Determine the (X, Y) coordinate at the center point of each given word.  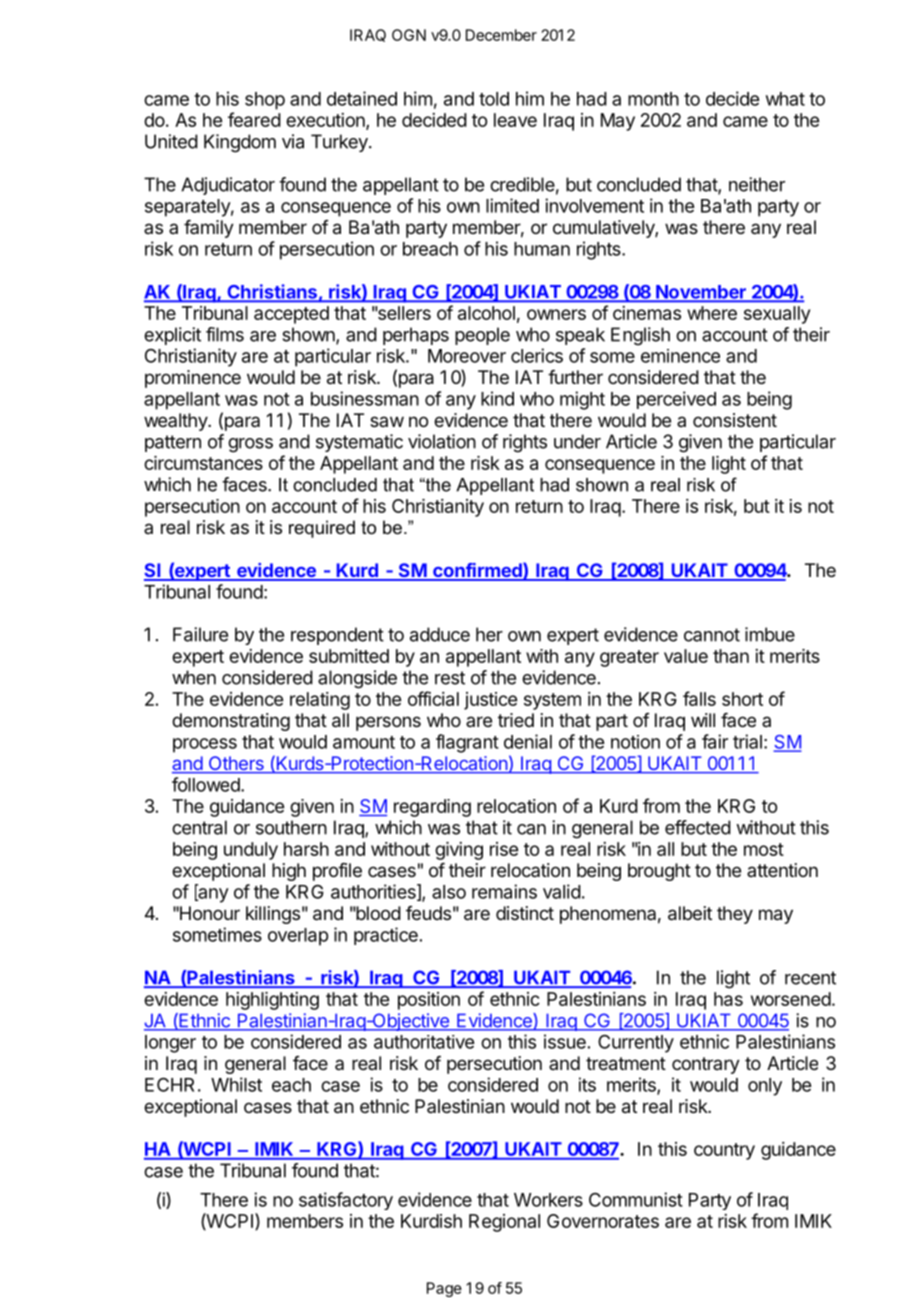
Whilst (236, 1084)
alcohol (486, 313)
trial (747, 741)
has (728, 999)
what (785, 99)
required (322, 529)
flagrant (467, 743)
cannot (712, 635)
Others (236, 764)
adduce (440, 634)
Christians (272, 292)
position (429, 1001)
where (712, 313)
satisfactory (346, 1201)
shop (265, 101)
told (494, 99)
